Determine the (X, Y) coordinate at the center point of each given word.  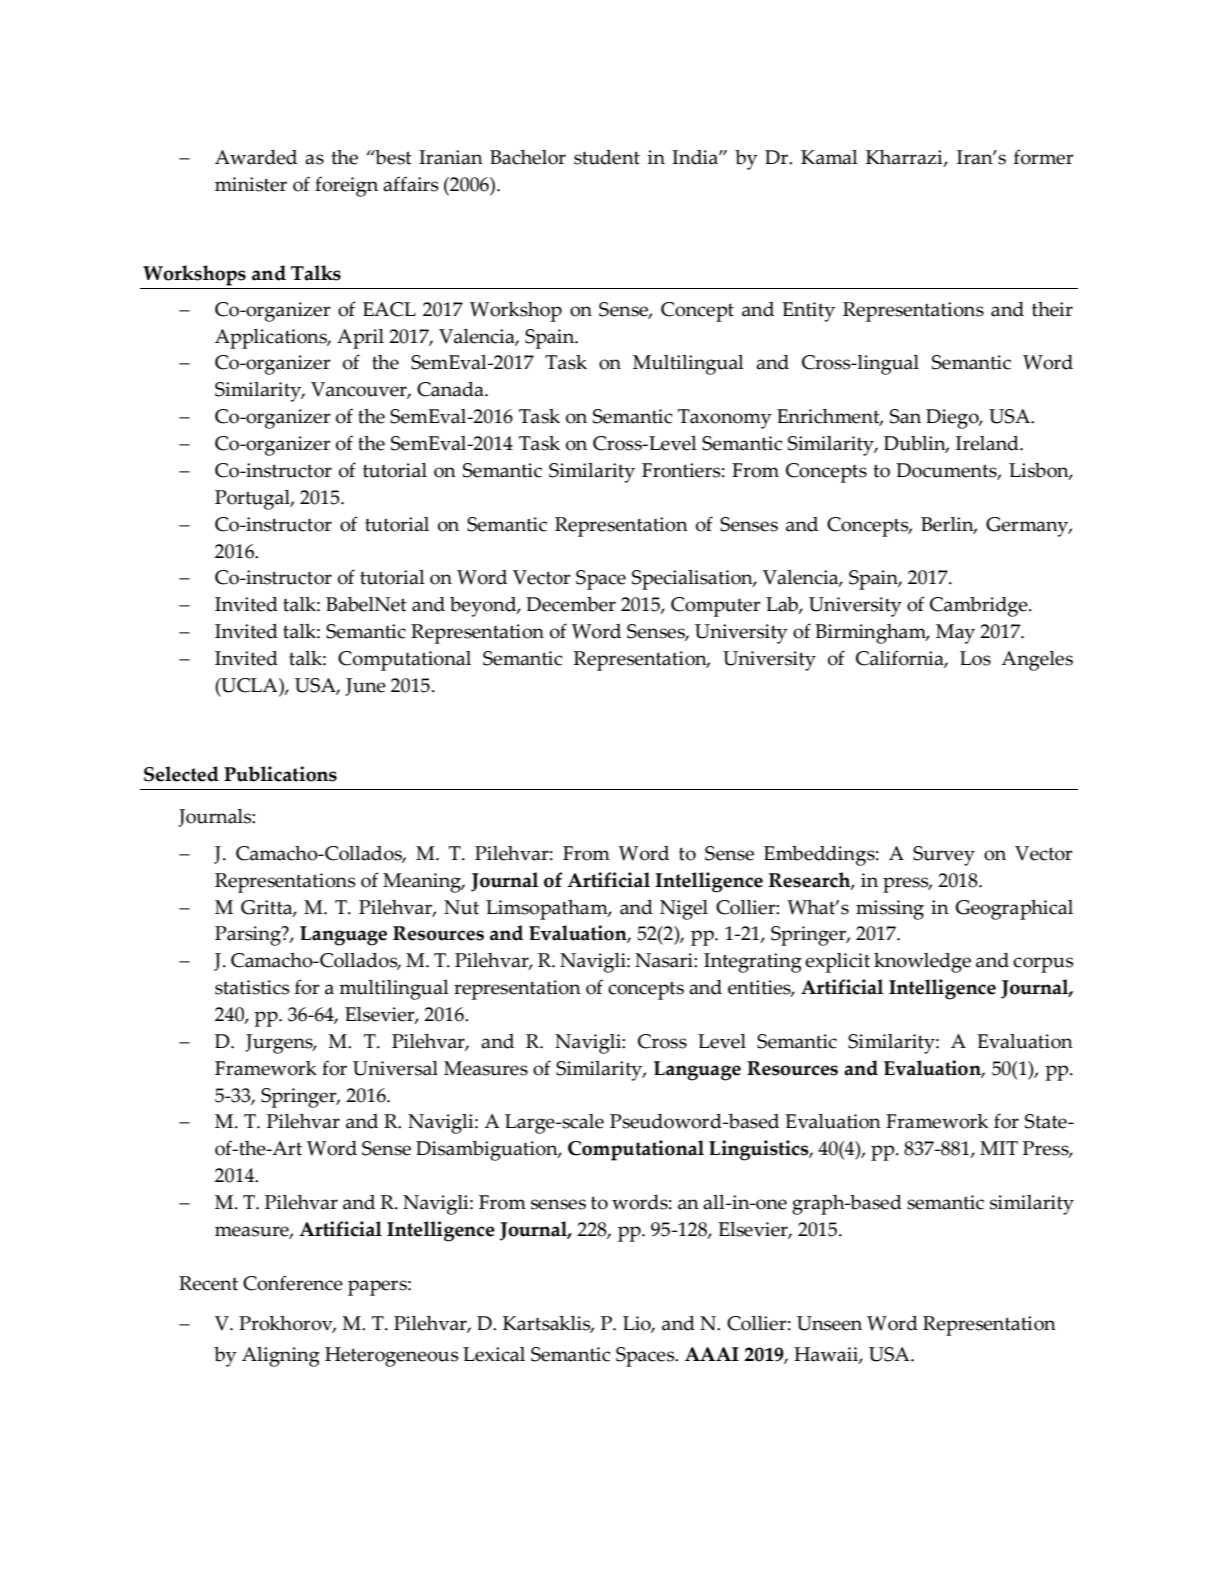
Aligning (281, 1357)
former (1044, 157)
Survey (944, 856)
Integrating (753, 963)
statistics (252, 987)
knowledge (922, 963)
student (607, 157)
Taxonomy (725, 419)
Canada (451, 389)
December (571, 604)
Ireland (988, 443)
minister (251, 184)
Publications (280, 774)
